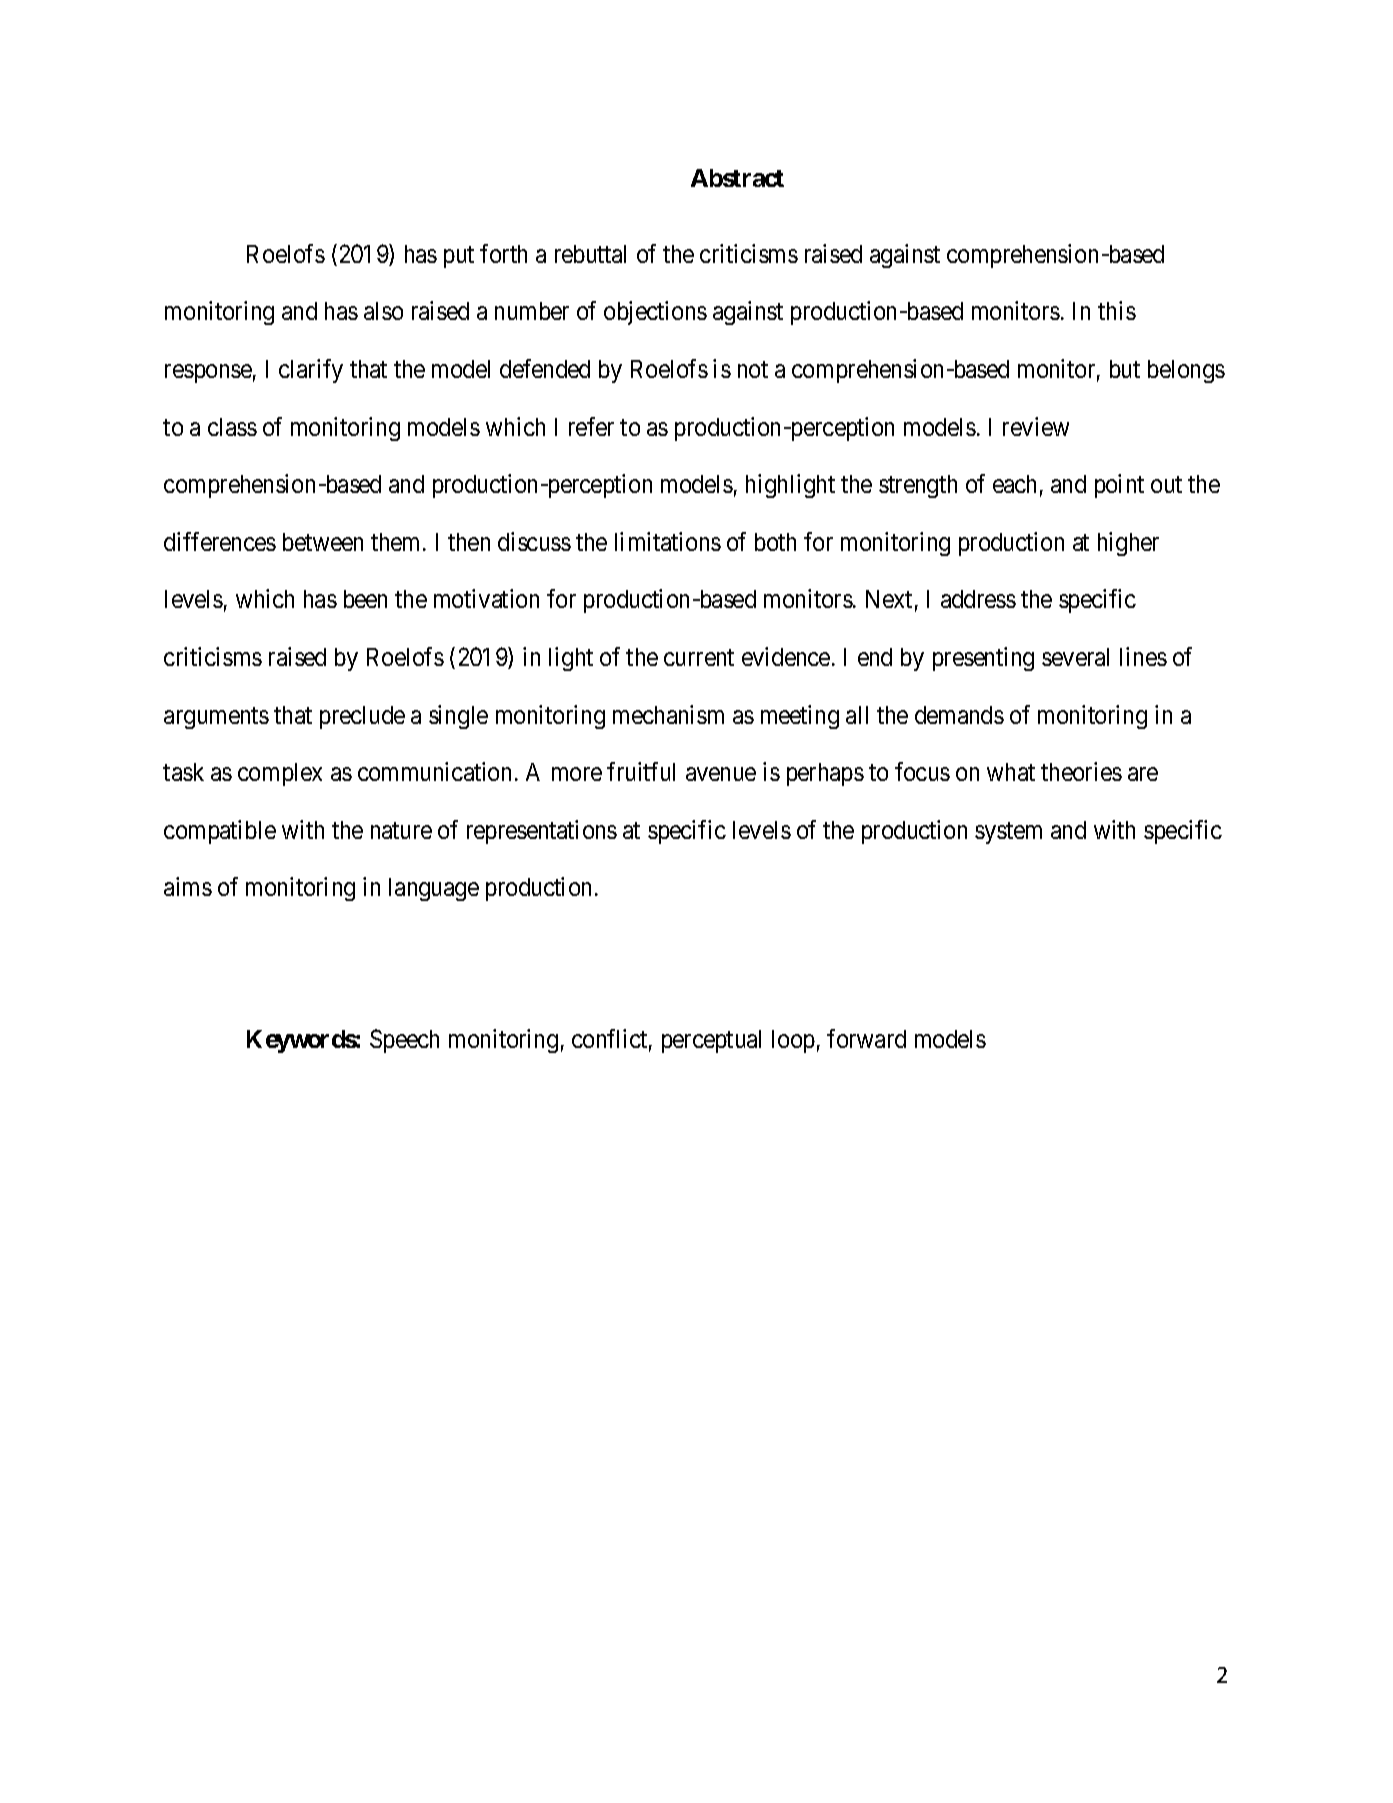 Image resolution: width=1393 pixels, height=1803 pixels. Describe the element at coordinates (232, 427) in the screenshot. I see `class` at that location.
